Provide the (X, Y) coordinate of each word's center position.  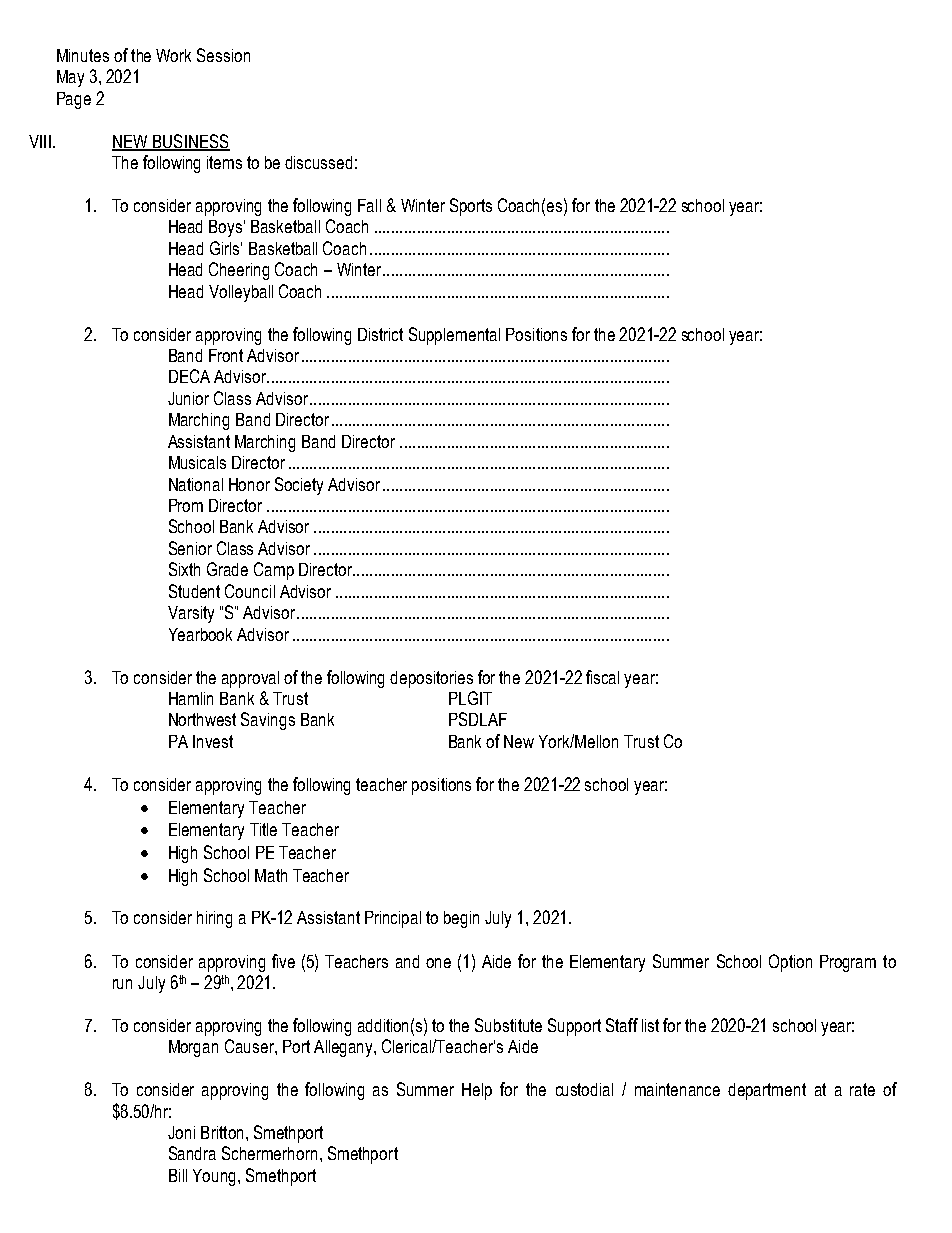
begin (461, 919)
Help (477, 1091)
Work (173, 55)
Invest (213, 741)
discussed (318, 162)
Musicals (197, 462)
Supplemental (454, 336)
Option (790, 963)
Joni (181, 1132)
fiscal (602, 677)
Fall (369, 205)
